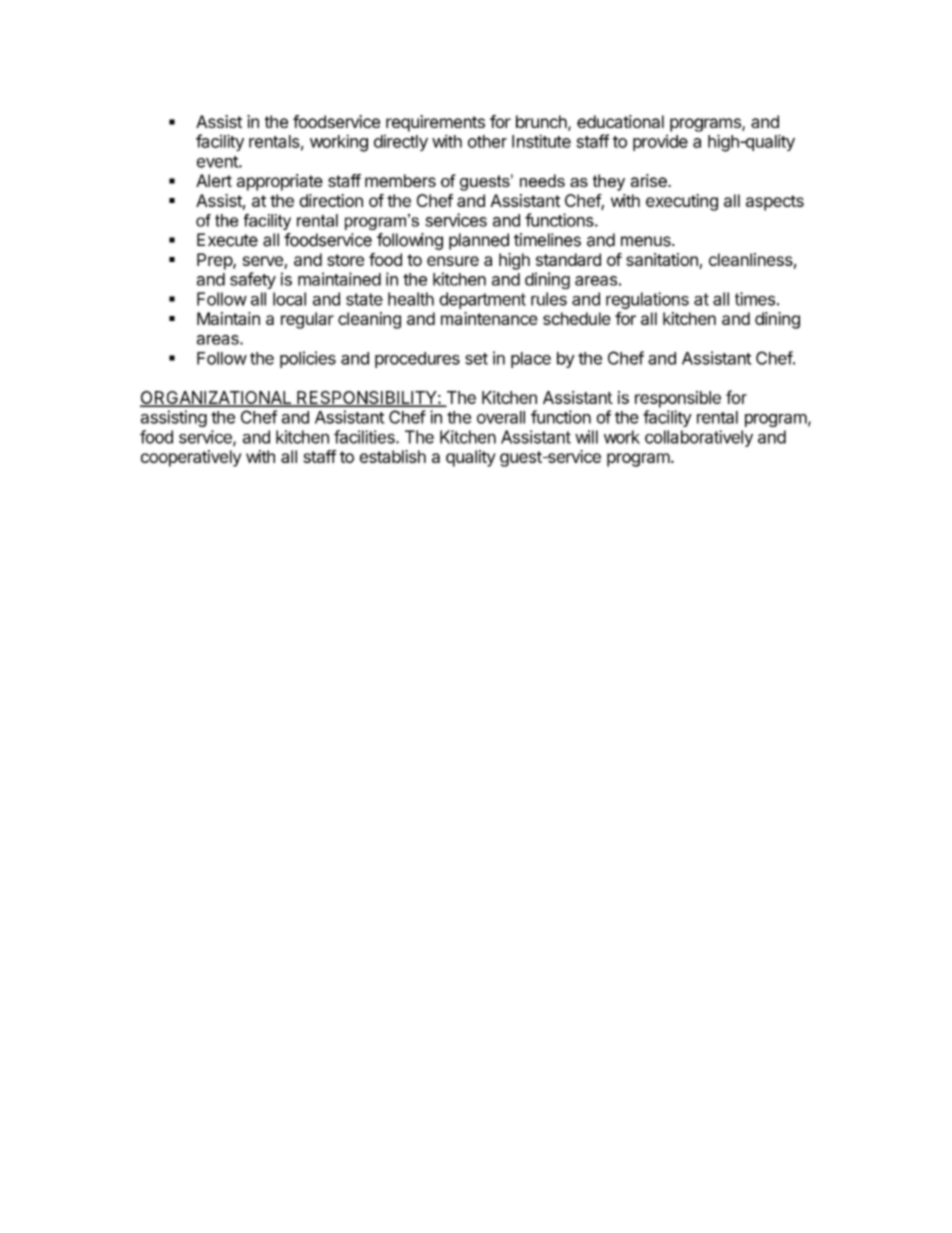 The width and height of the document is (952, 1233). Describe the element at coordinates (487, 141) in the document. I see `other` at that location.
